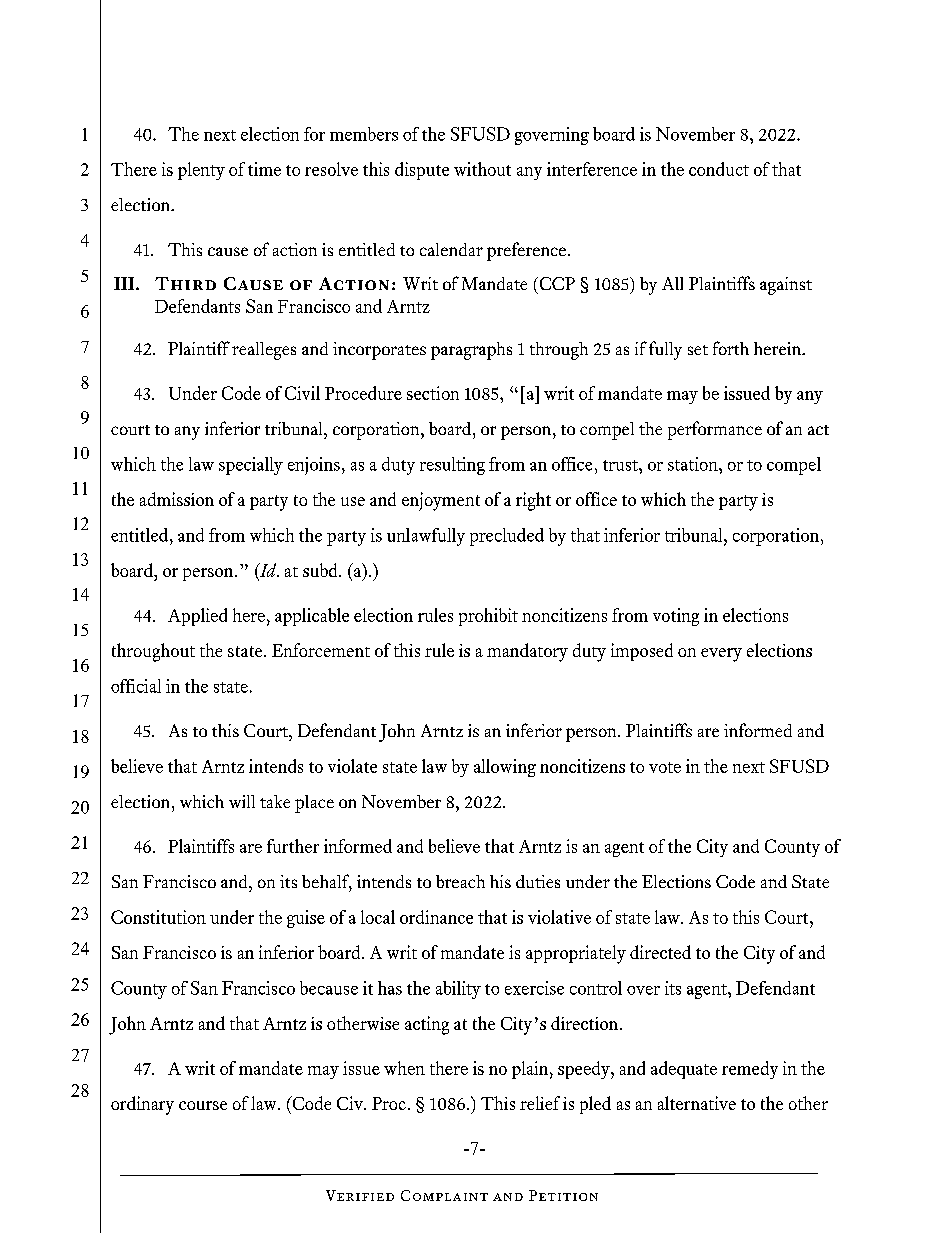  What do you see at coordinates (507, 537) in the document?
I see `precluded` at bounding box center [507, 537].
